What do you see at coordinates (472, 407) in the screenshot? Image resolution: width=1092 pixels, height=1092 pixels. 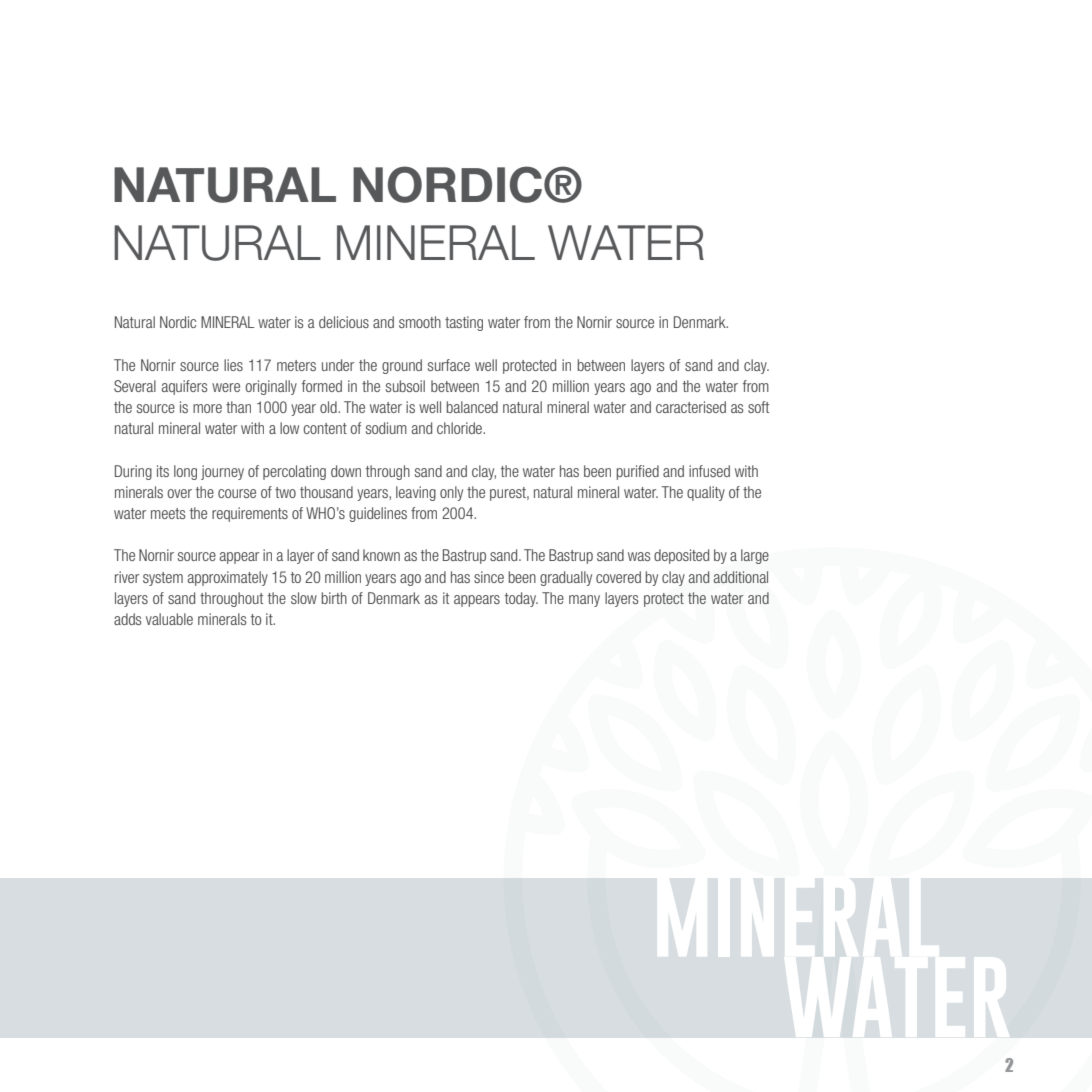 I see `balanced` at bounding box center [472, 407].
